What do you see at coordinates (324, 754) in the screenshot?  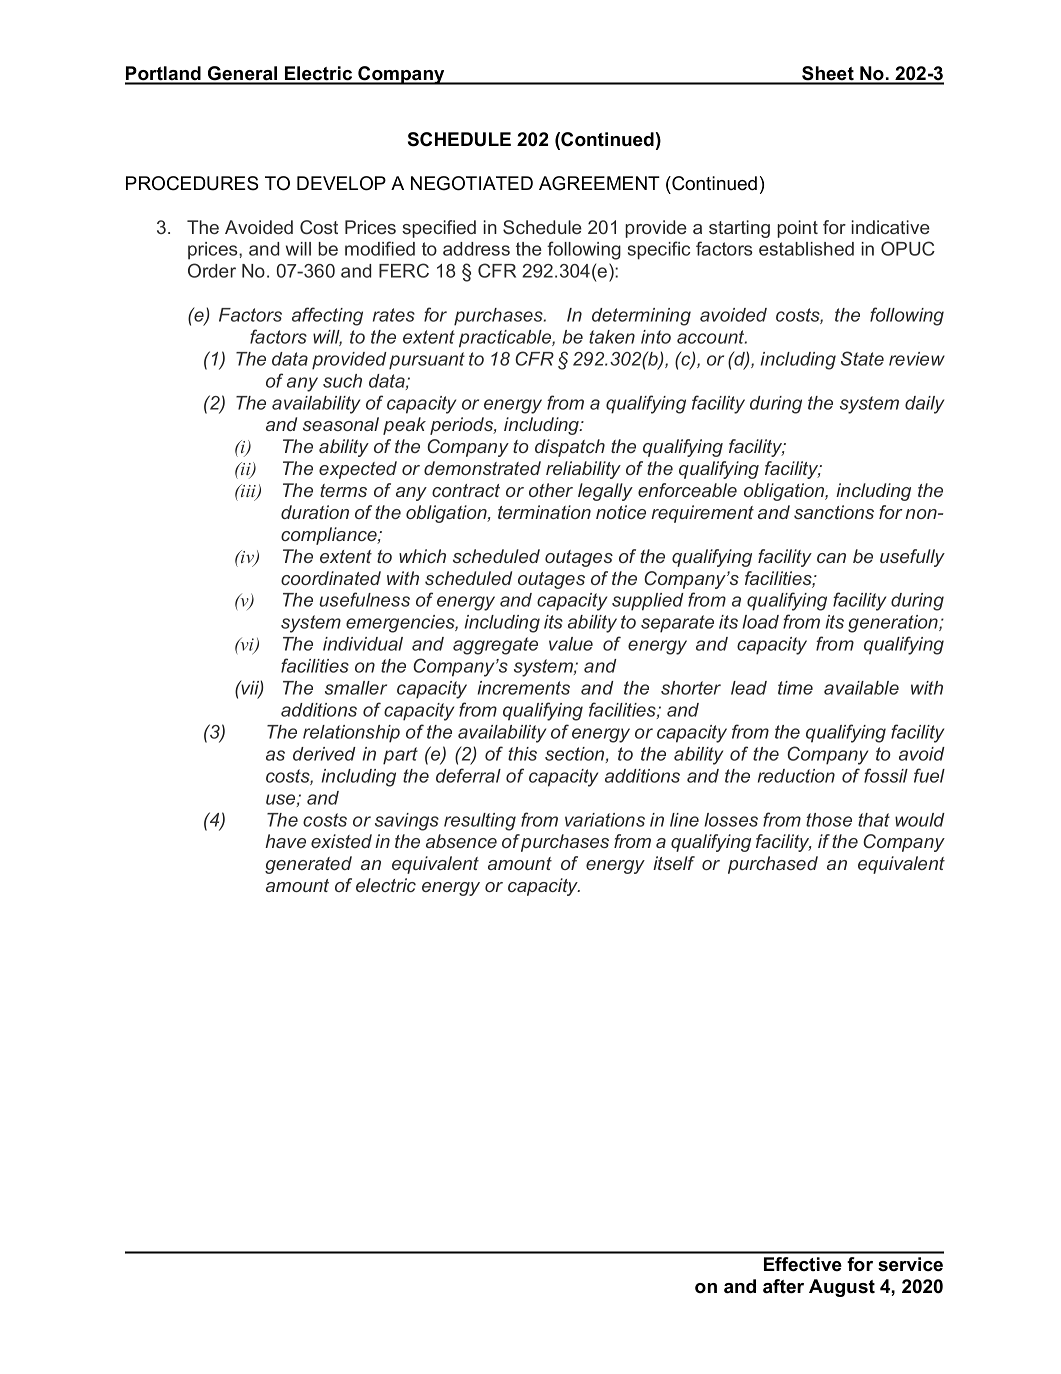 I see `derived` at bounding box center [324, 754].
